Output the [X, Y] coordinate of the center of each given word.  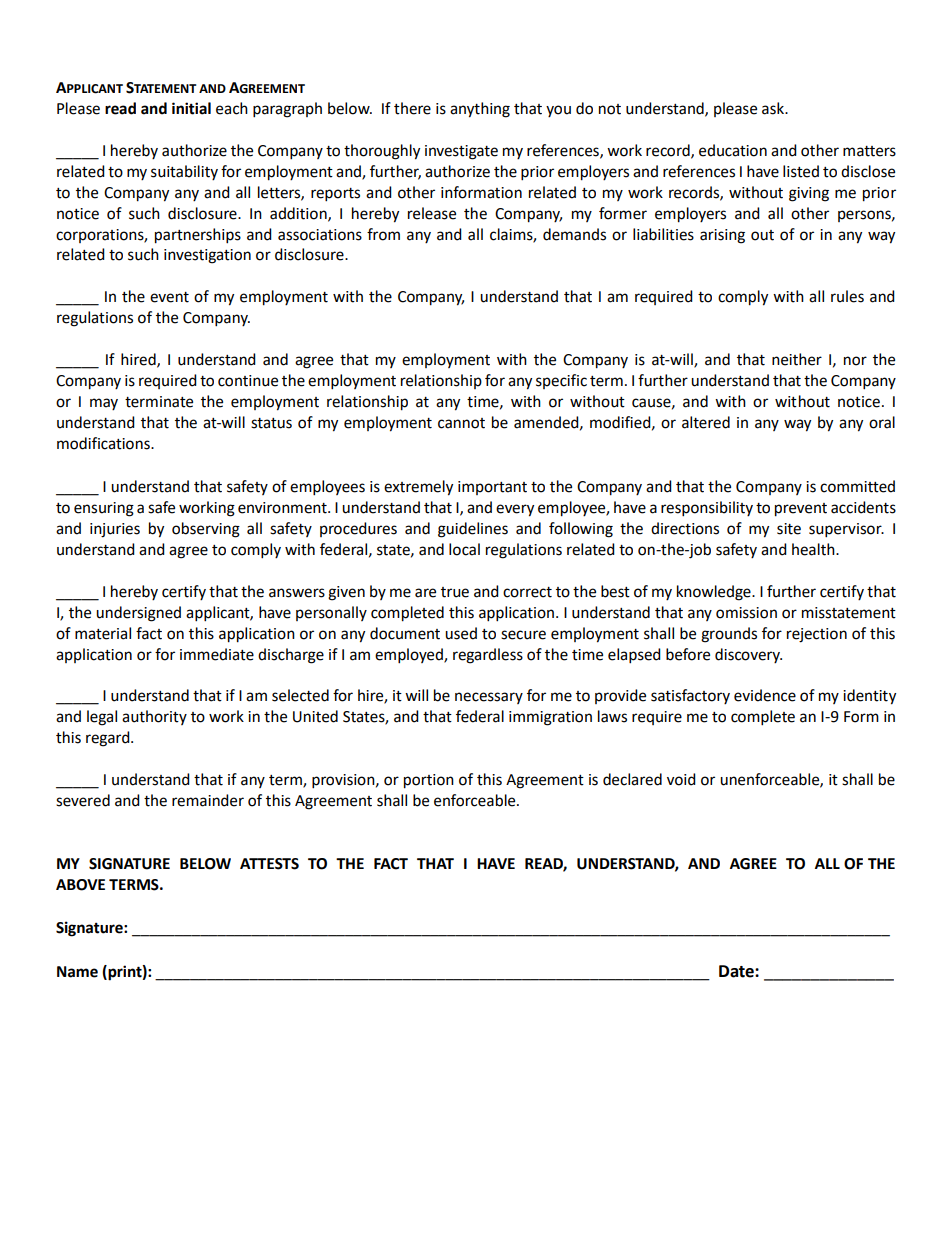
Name [77, 972]
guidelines [473, 530]
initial [191, 108]
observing [206, 530]
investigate [461, 152]
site [789, 529]
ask [774, 108]
